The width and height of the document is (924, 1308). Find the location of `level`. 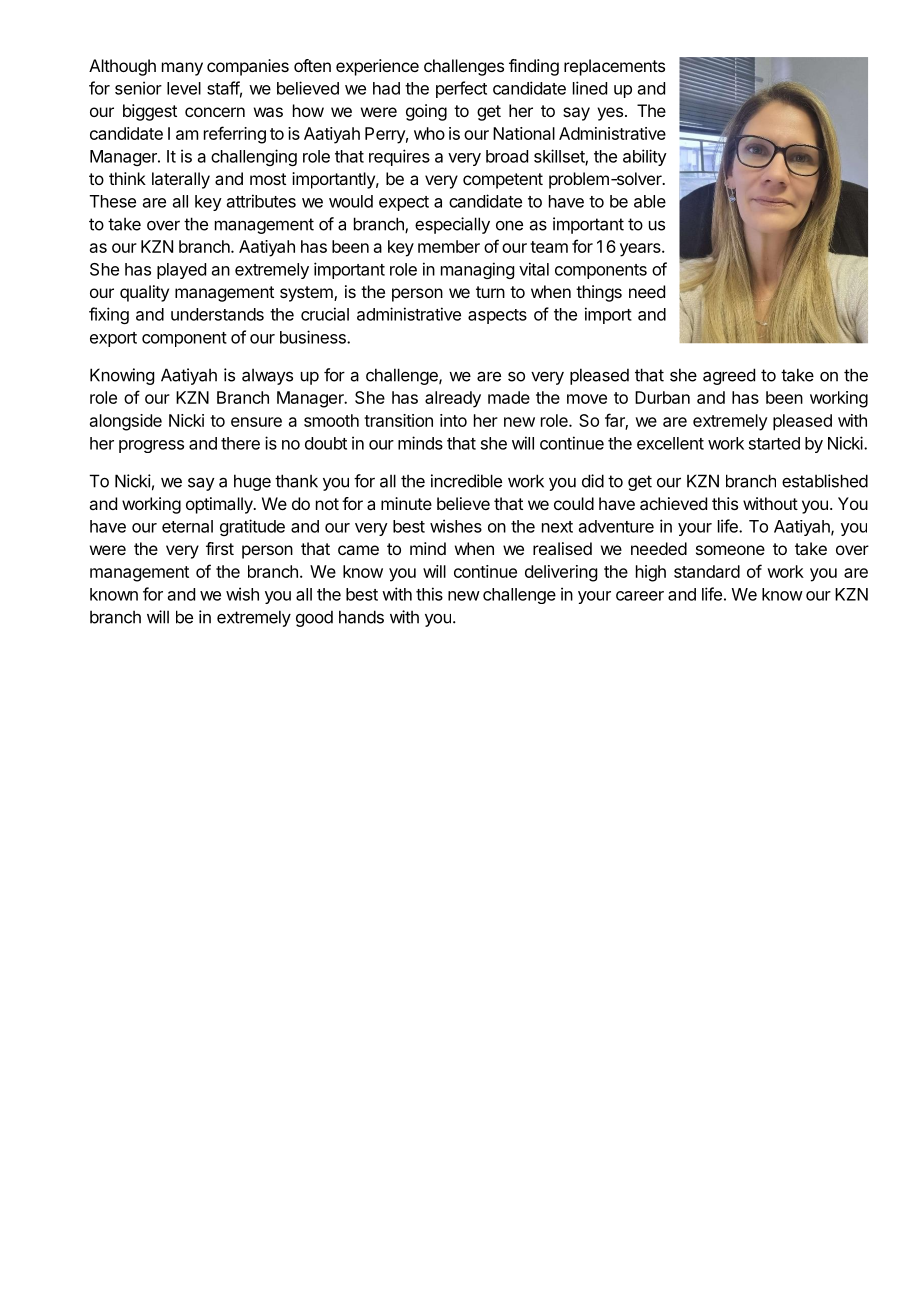

level is located at coordinates (184, 88).
